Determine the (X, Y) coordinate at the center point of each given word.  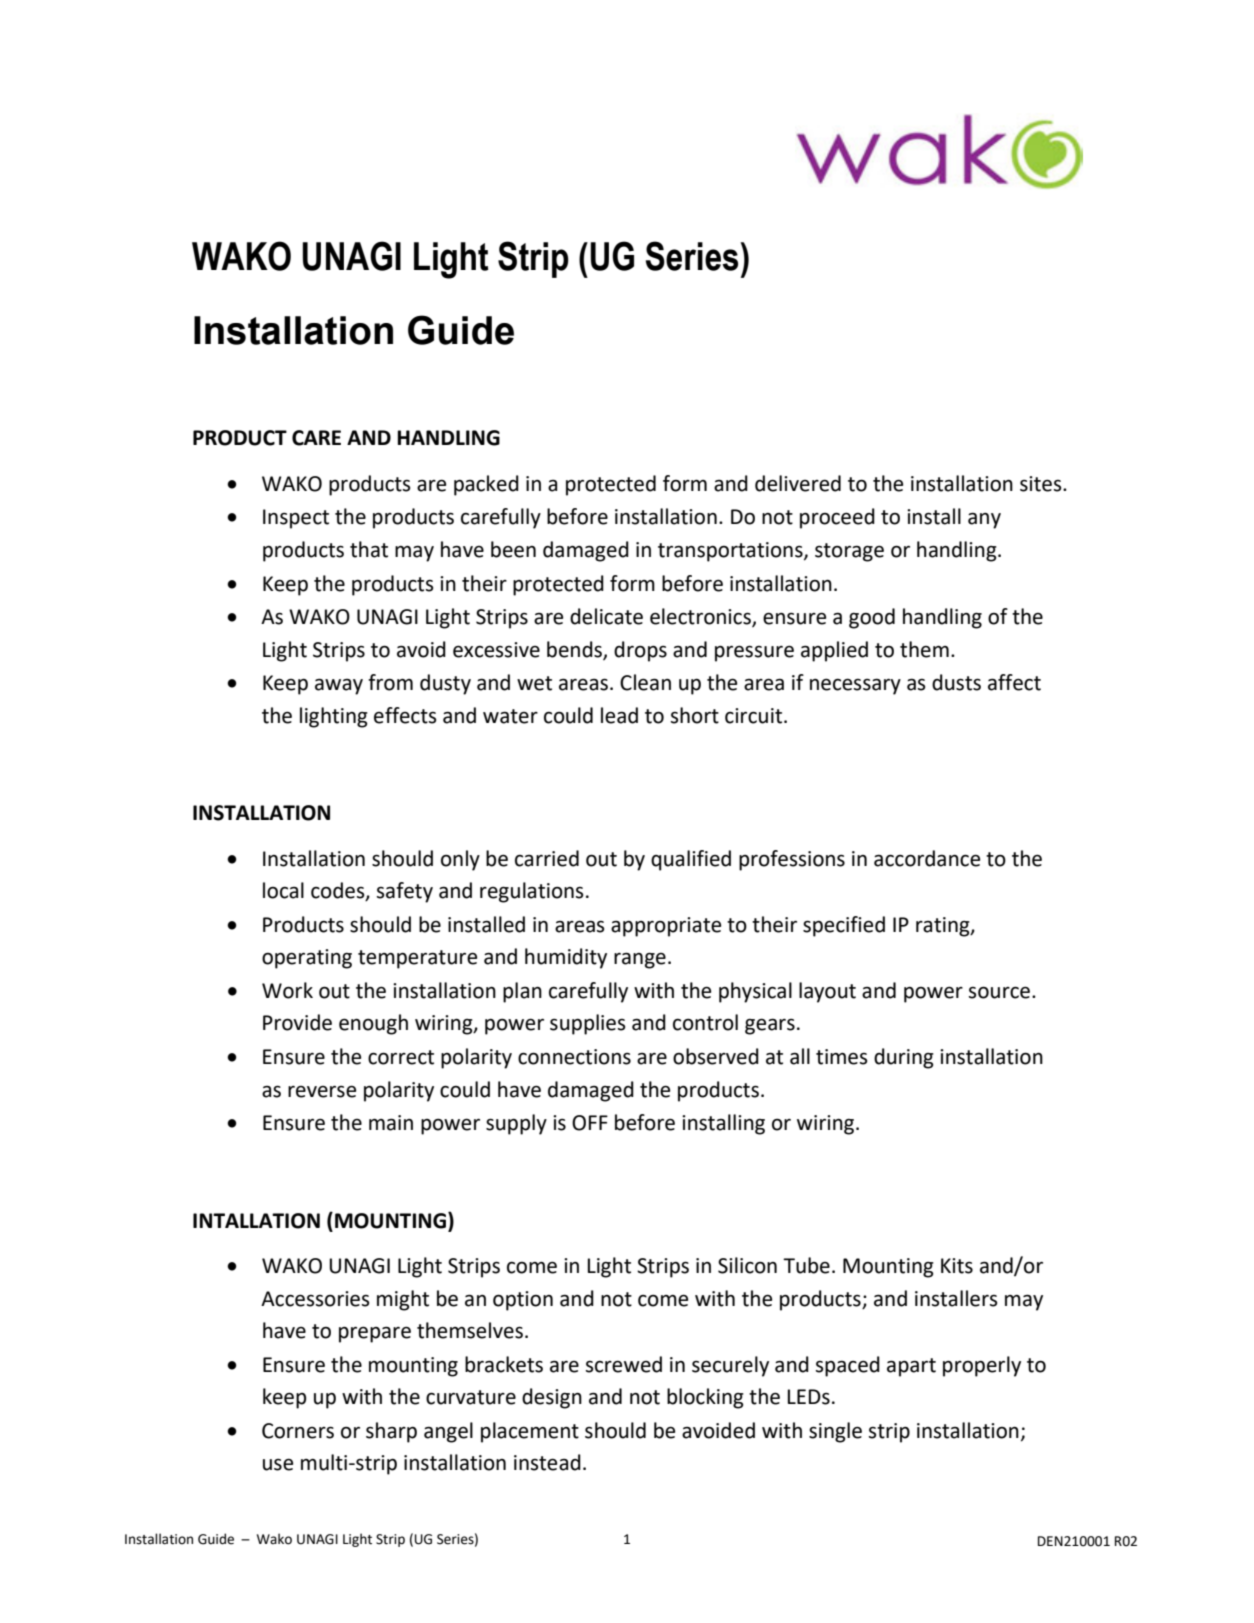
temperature (417, 959)
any (984, 521)
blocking (705, 1398)
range (640, 960)
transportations (731, 552)
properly (982, 1366)
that (369, 549)
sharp (391, 1432)
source (999, 992)
